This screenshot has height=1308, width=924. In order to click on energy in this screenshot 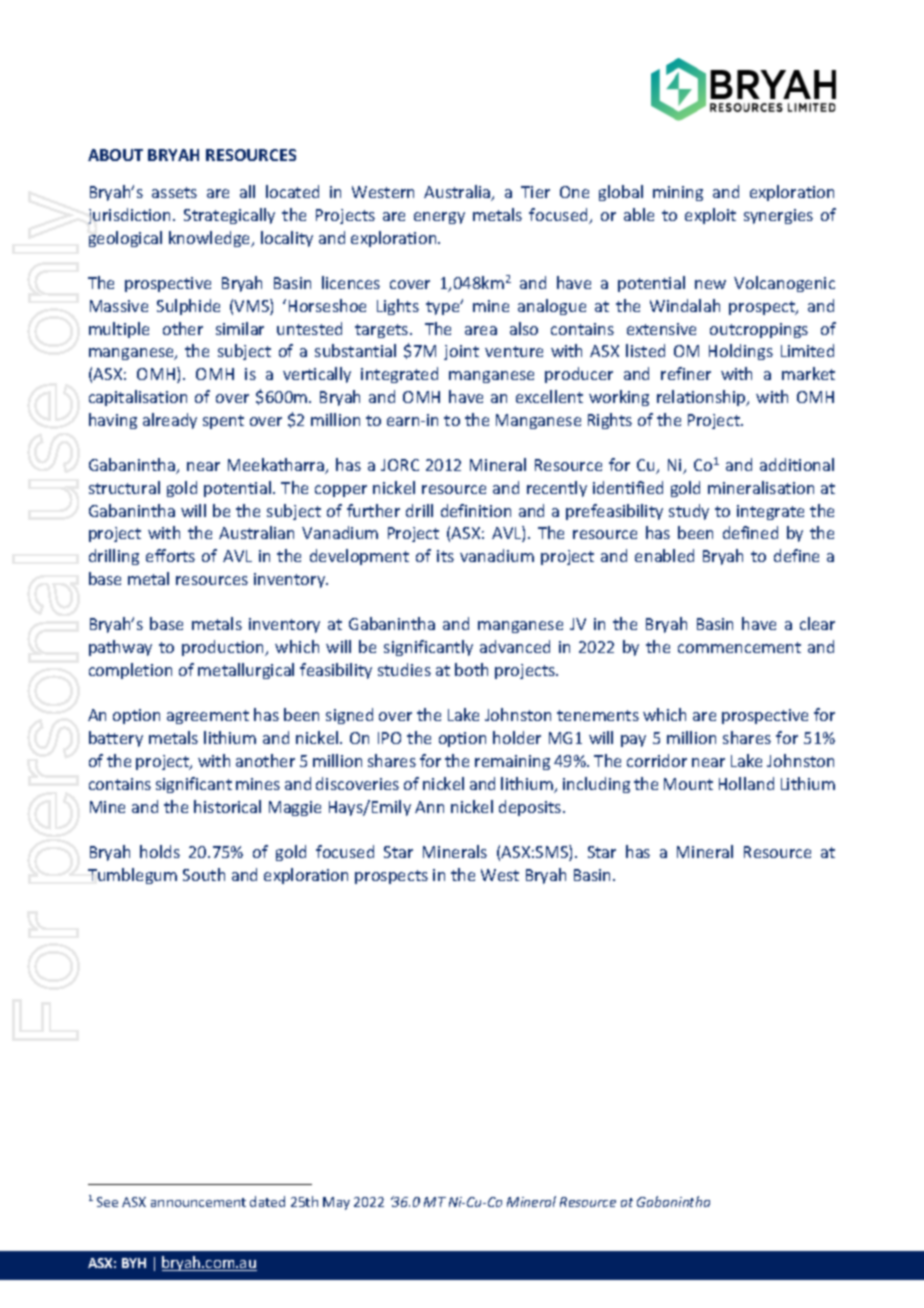, I will do `click(439, 218)`.
